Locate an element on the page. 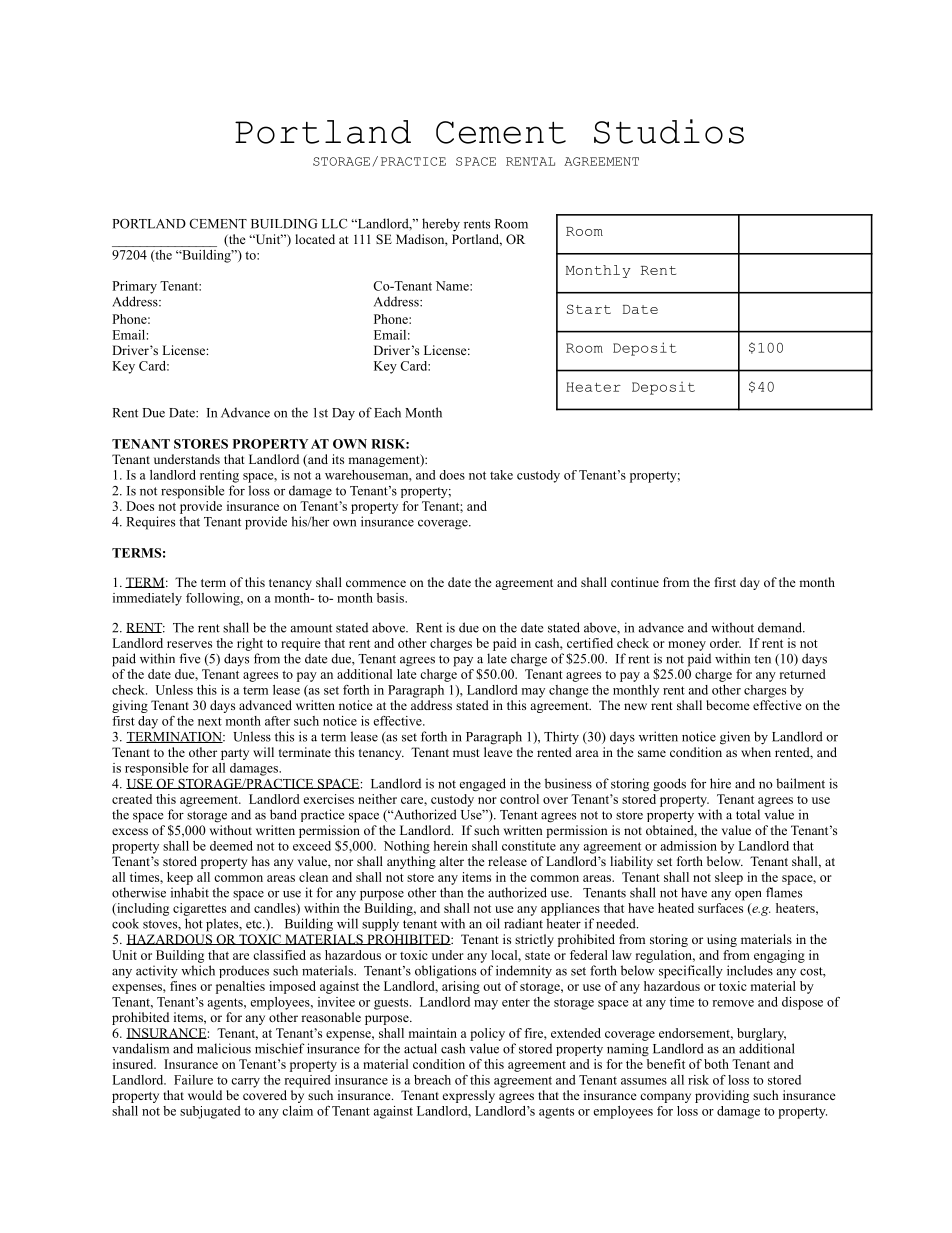 The image size is (952, 1233). Start is located at coordinates (589, 309).
